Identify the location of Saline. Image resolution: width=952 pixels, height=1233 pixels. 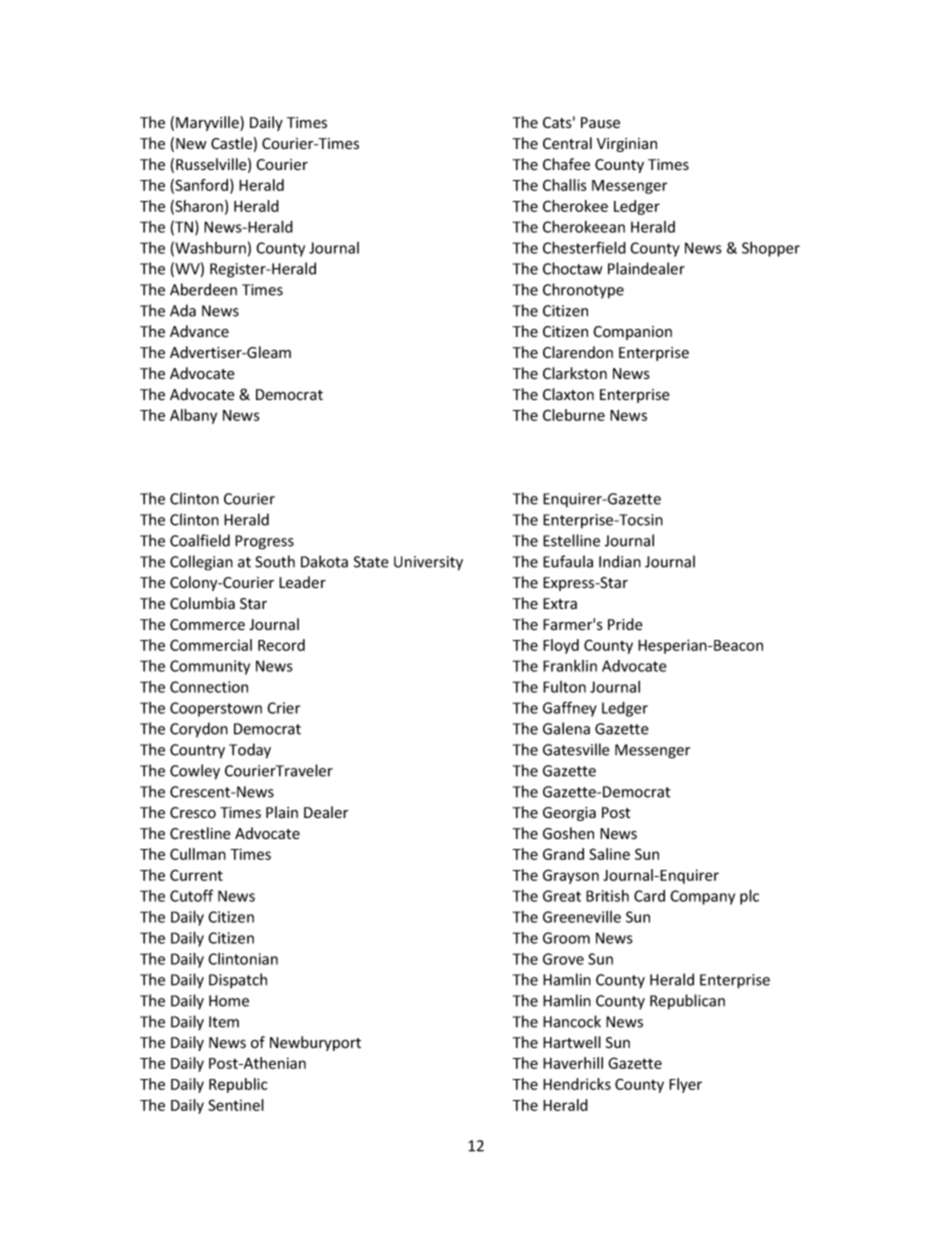
(609, 854).
